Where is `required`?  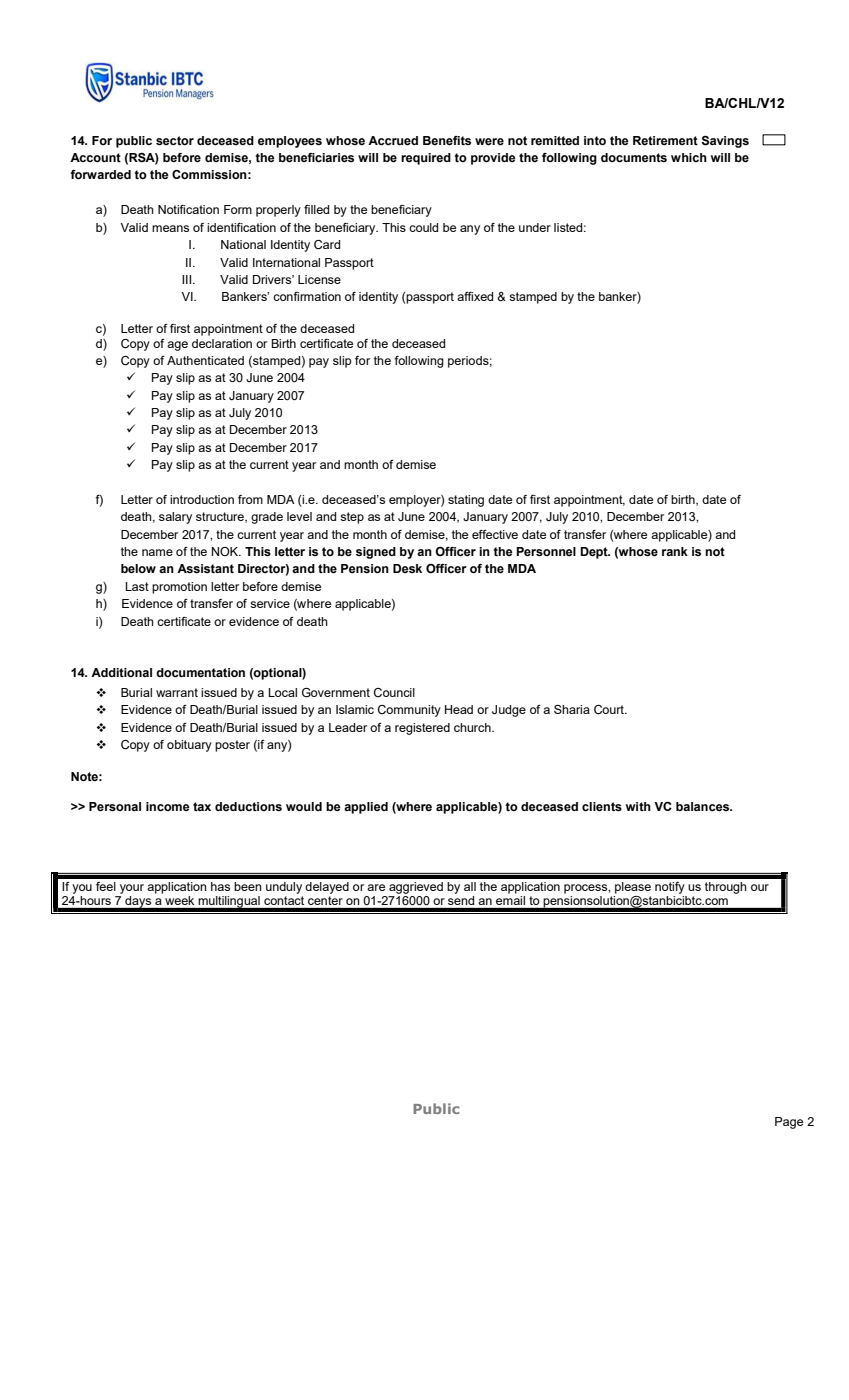 required is located at coordinates (426, 159).
